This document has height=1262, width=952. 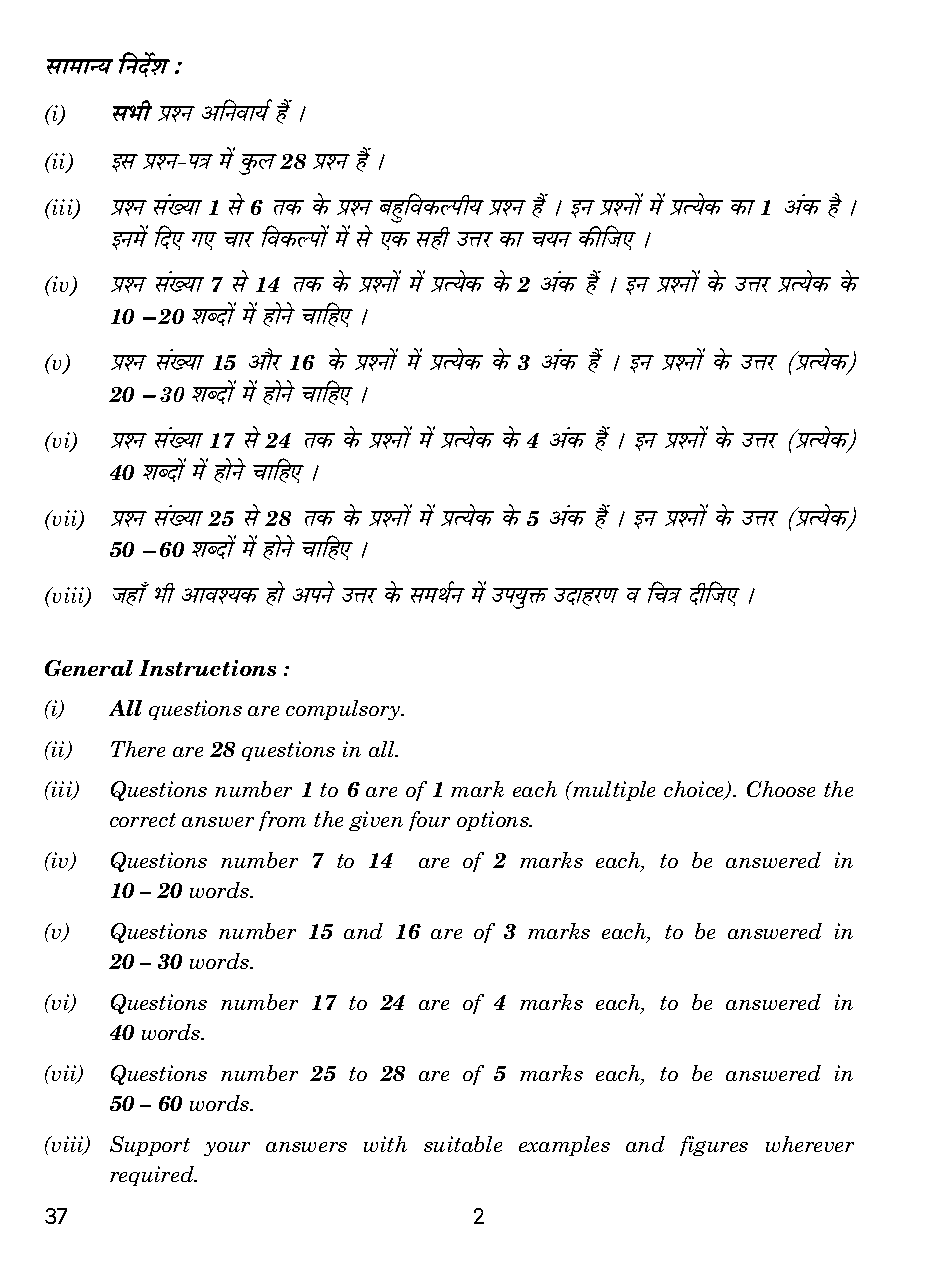 What do you see at coordinates (153, 1176) in the document?
I see `required` at bounding box center [153, 1176].
